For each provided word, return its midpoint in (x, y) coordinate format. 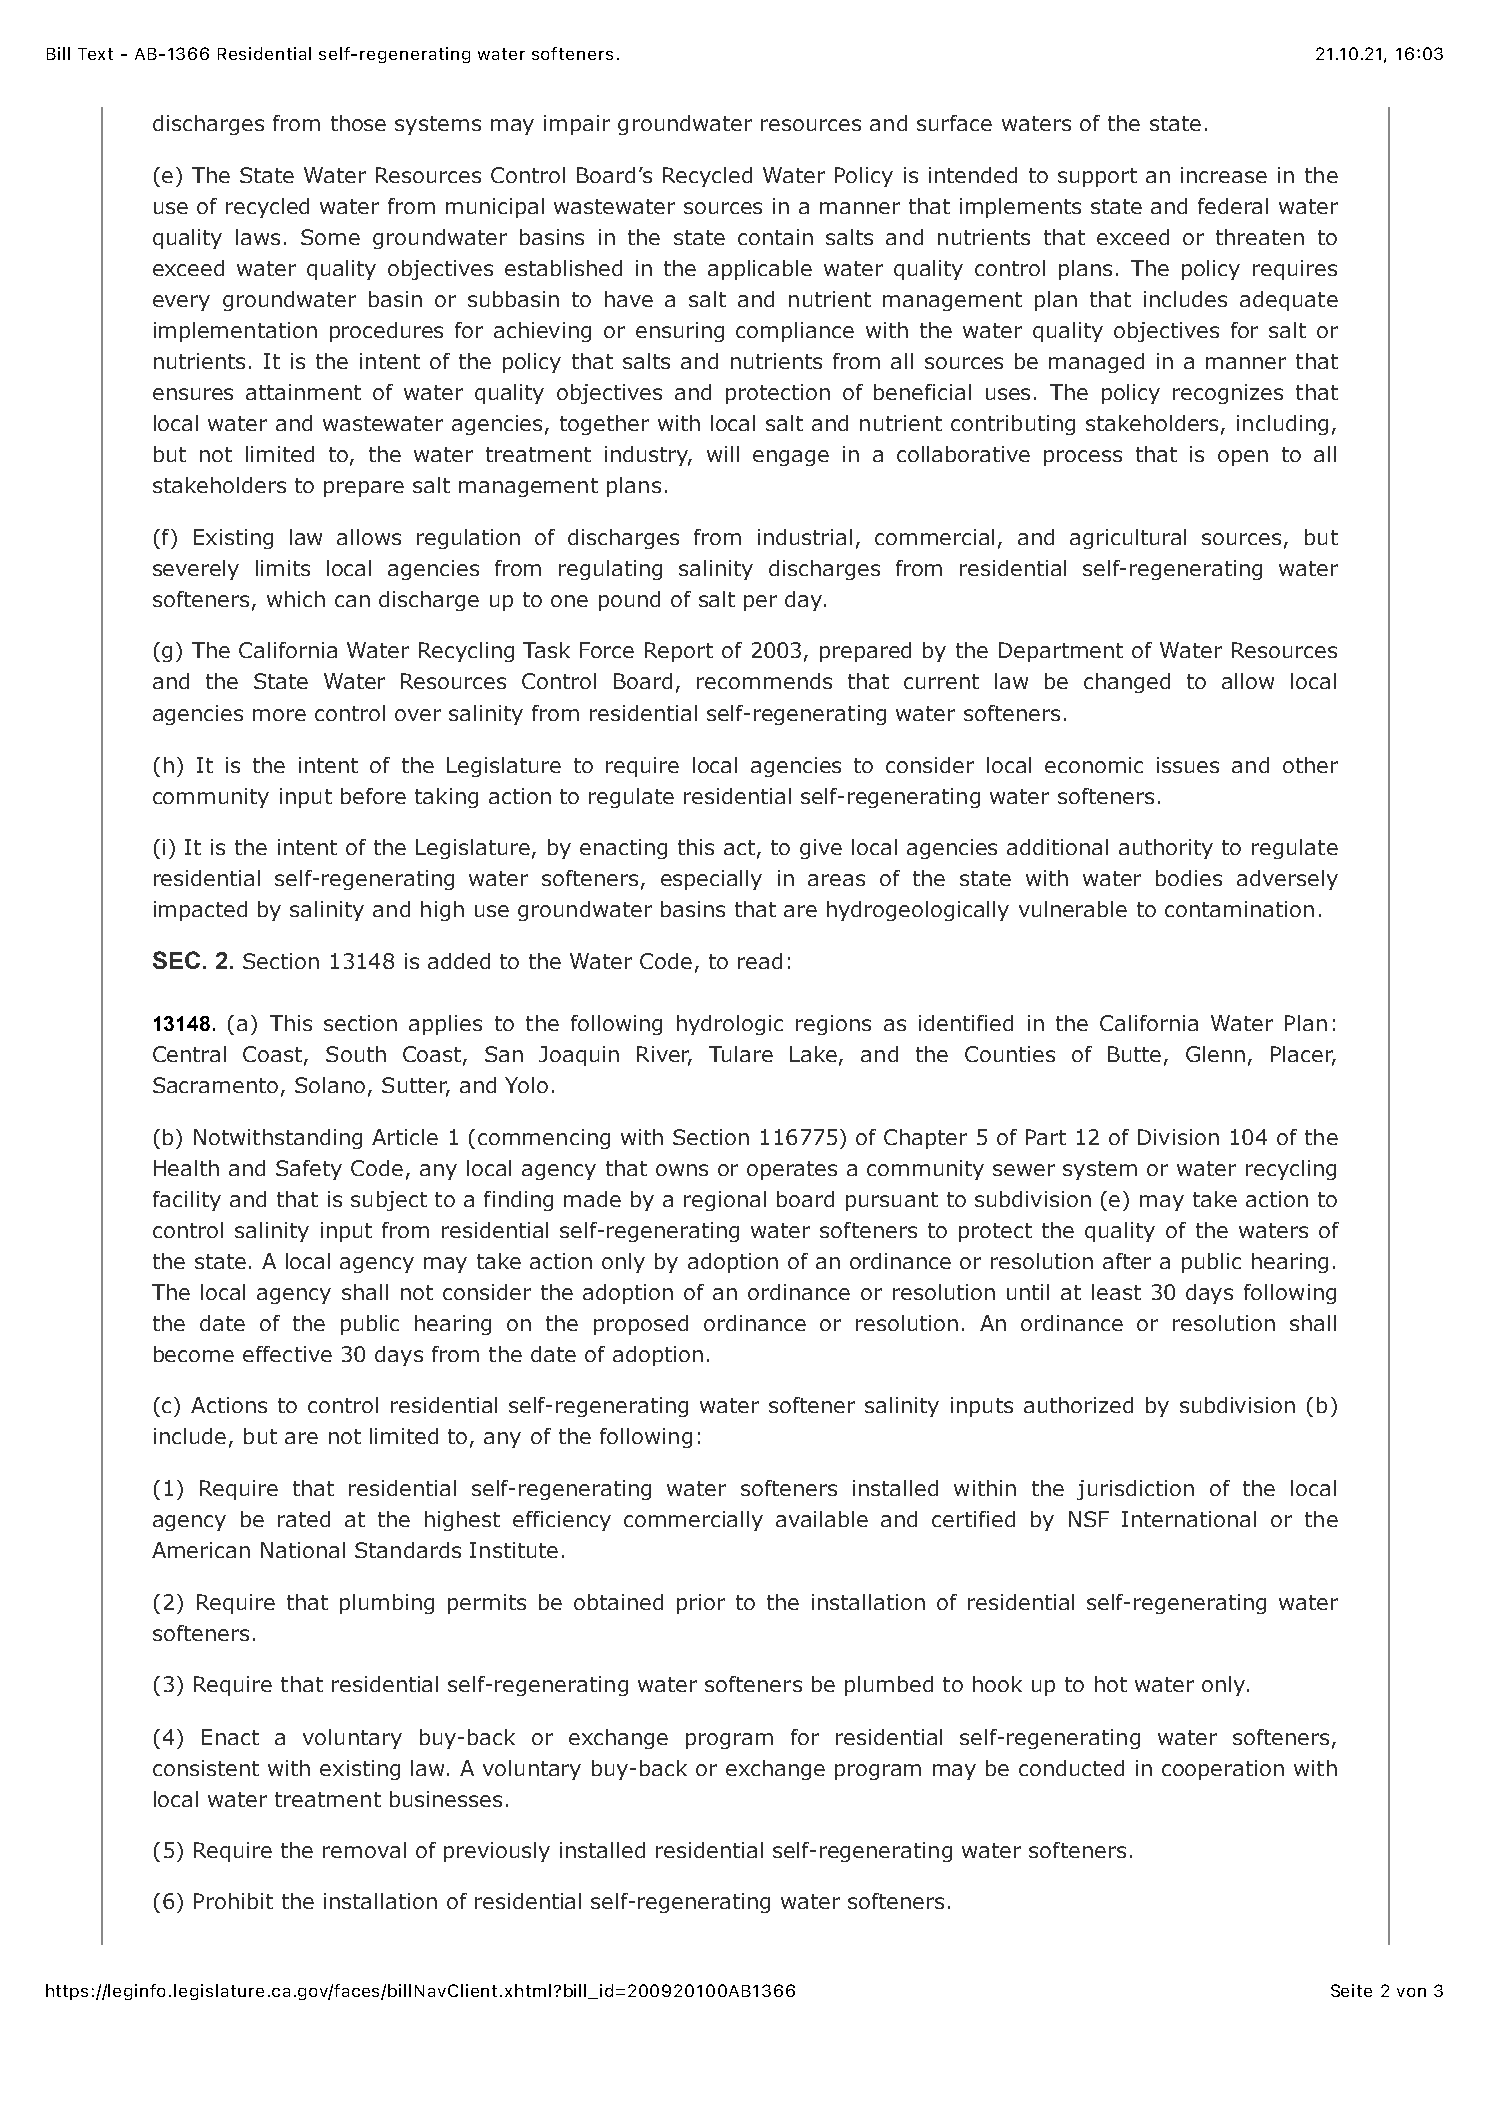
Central (189, 1054)
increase (1224, 175)
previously (497, 1852)
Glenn (1215, 1054)
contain (775, 237)
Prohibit (233, 1901)
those (358, 123)
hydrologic (730, 1025)
